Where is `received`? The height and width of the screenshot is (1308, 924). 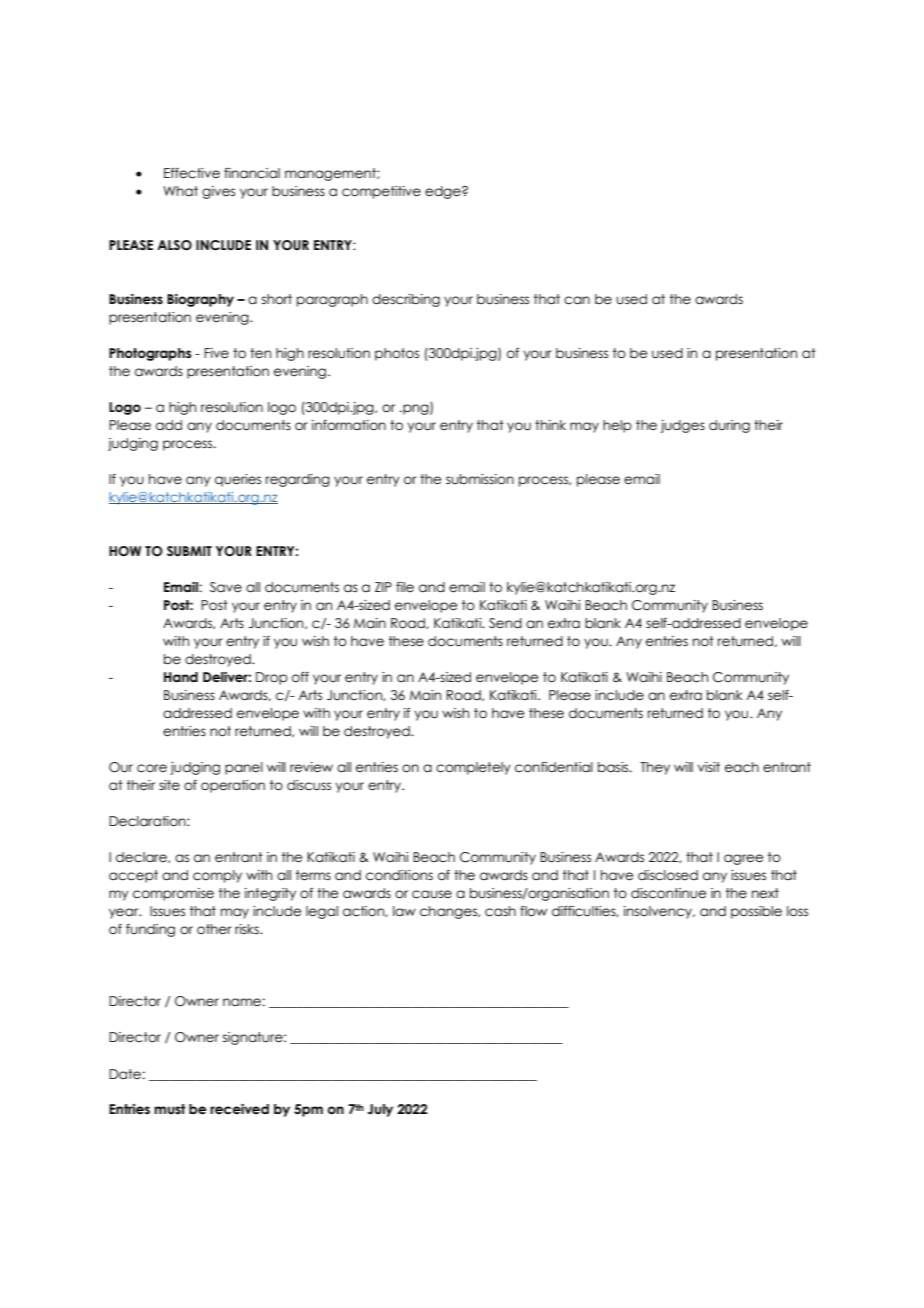 received is located at coordinates (239, 1109).
